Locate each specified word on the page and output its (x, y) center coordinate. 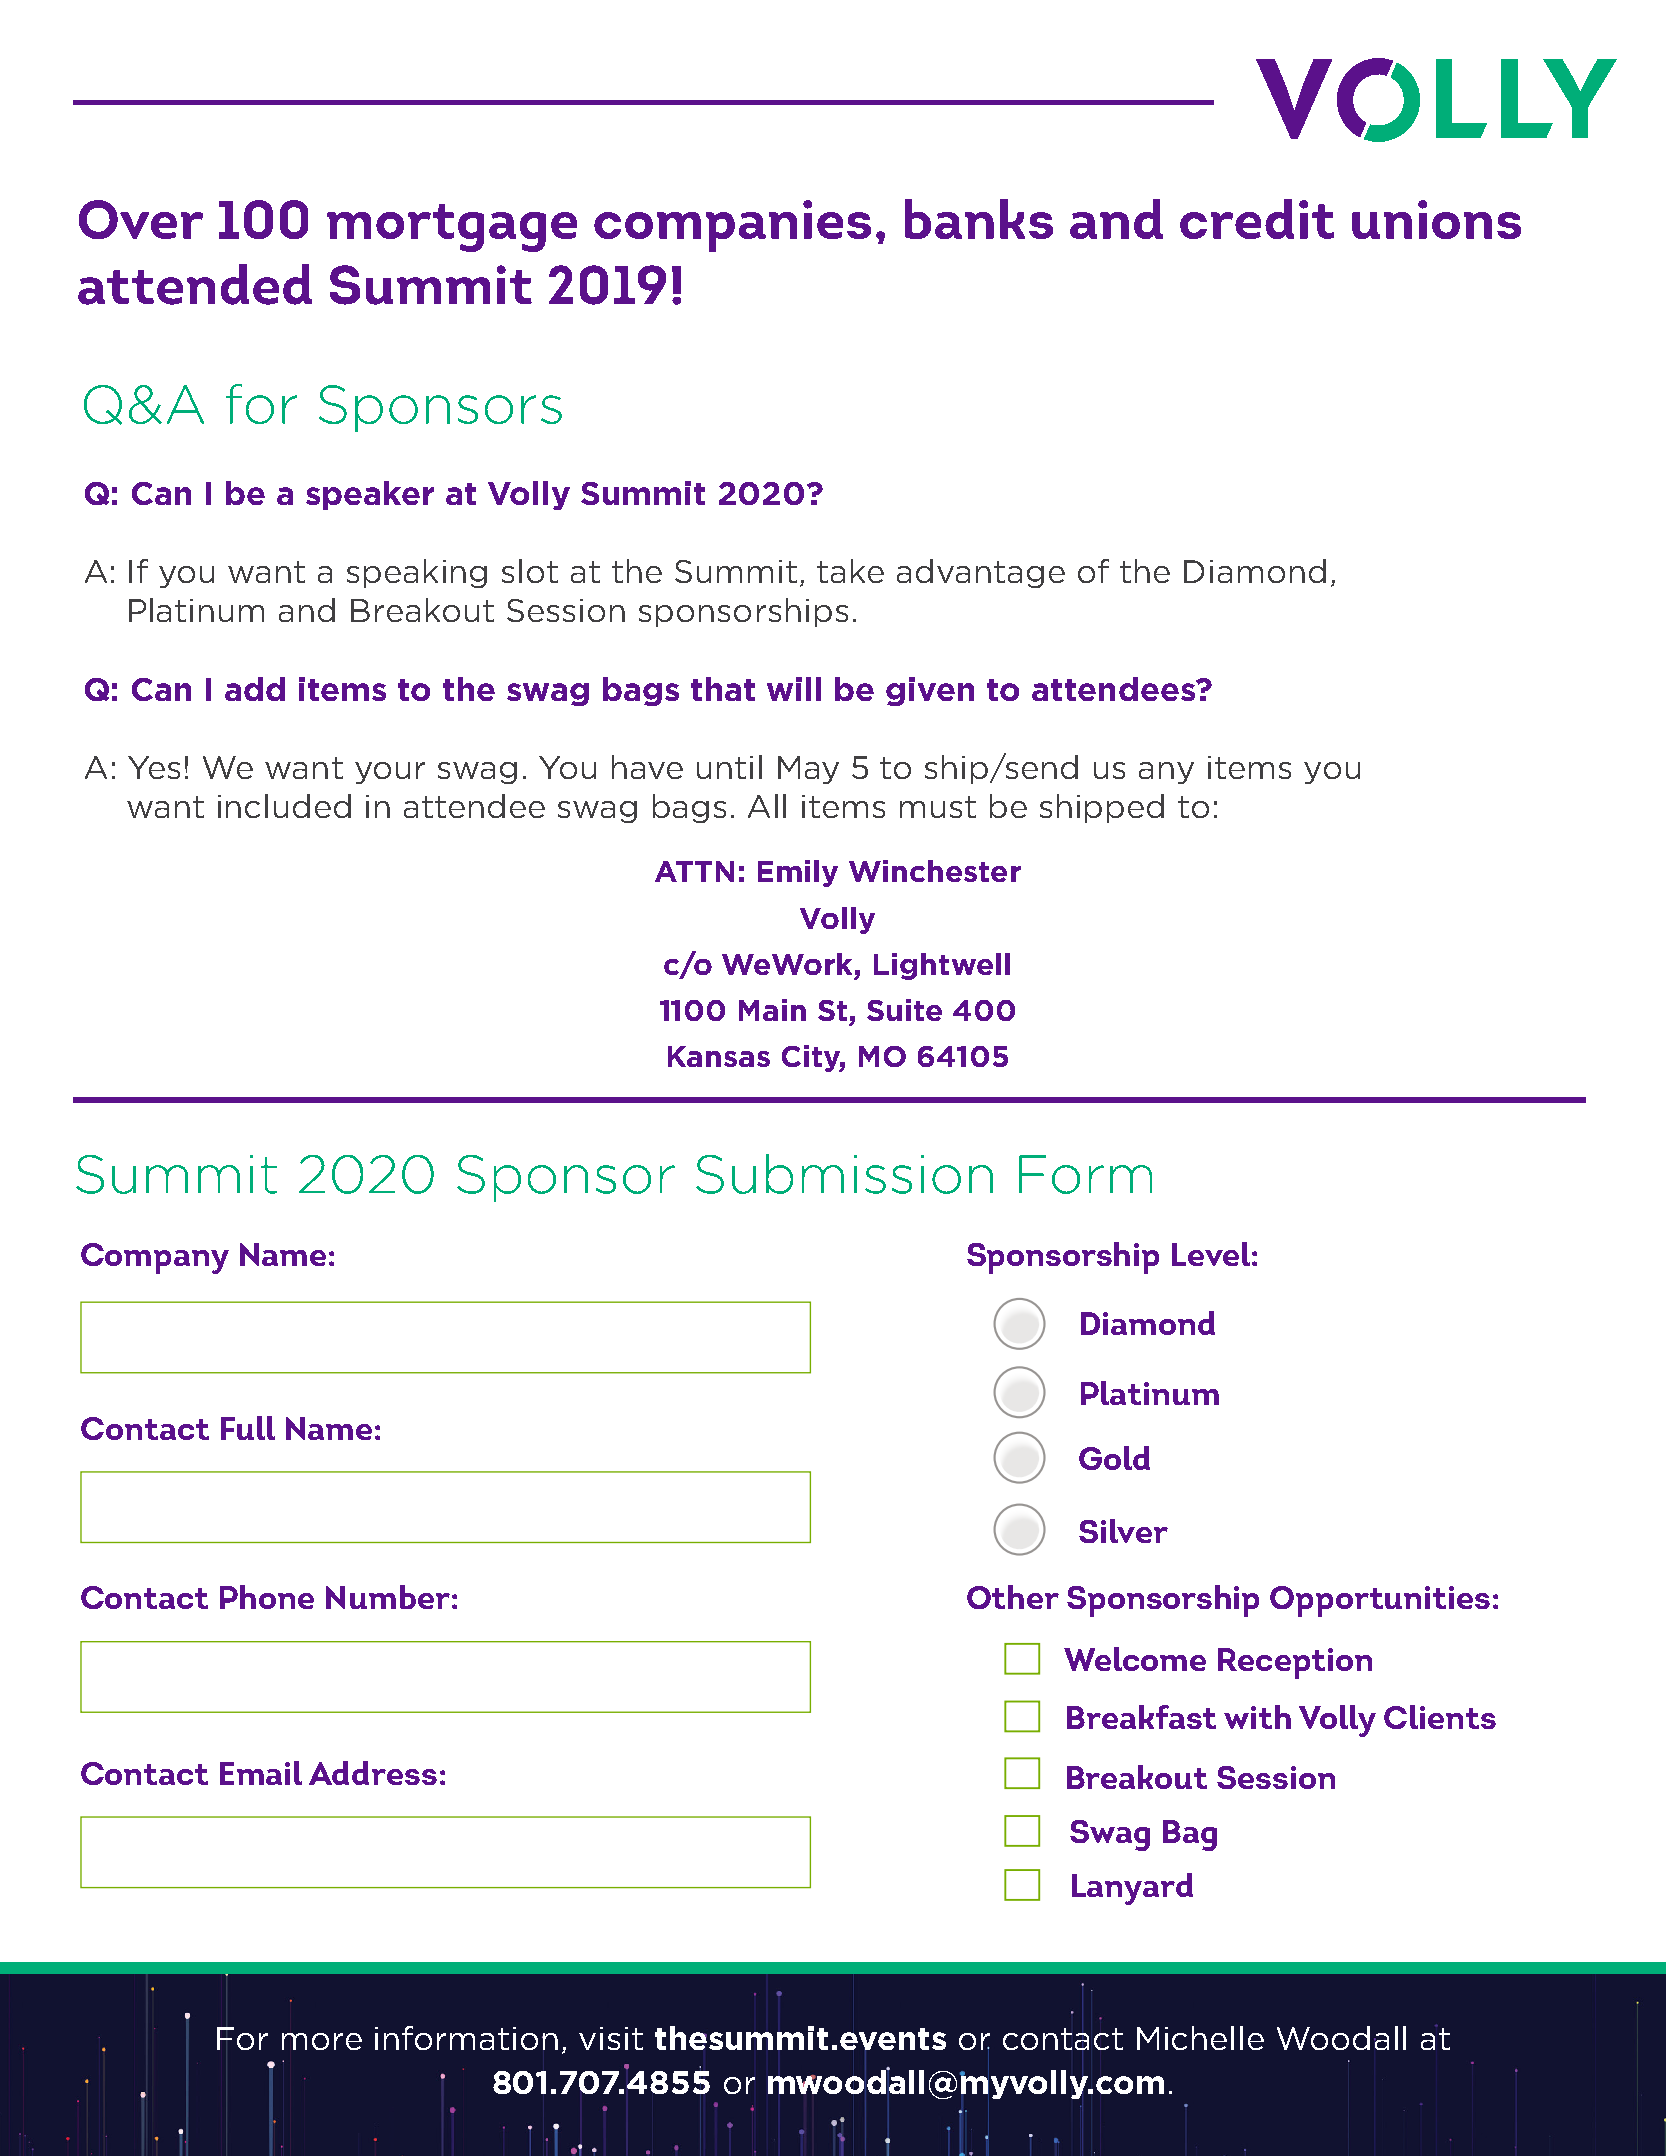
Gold (1114, 1458)
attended (195, 284)
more (322, 2041)
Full (248, 1428)
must (938, 807)
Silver (1123, 1531)
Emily (798, 873)
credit (1257, 219)
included (284, 806)
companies (732, 226)
